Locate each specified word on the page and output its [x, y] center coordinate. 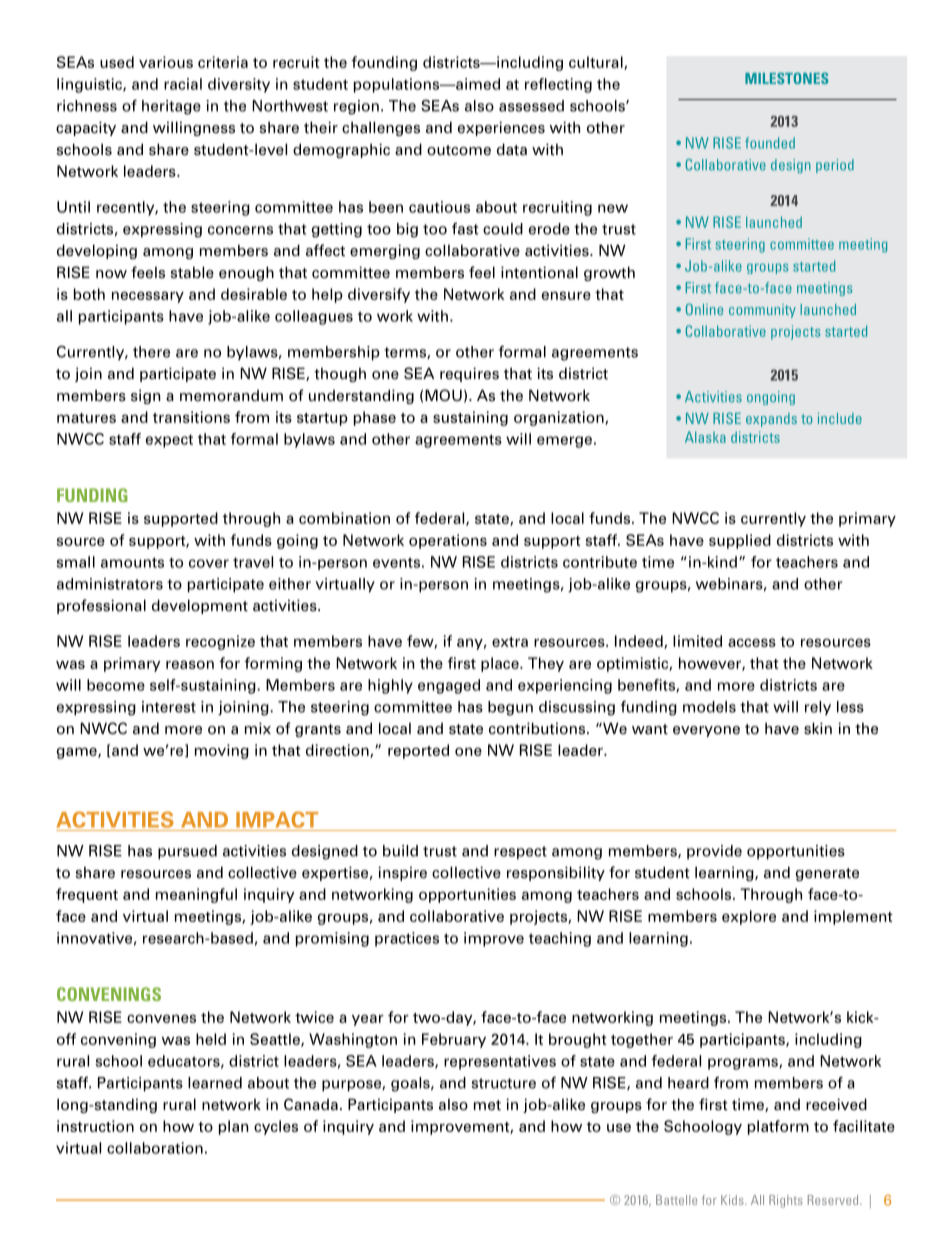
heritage [171, 107]
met [487, 1105]
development [200, 606]
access [752, 642]
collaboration [155, 1148]
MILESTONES [787, 78]
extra [510, 642]
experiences [501, 128]
